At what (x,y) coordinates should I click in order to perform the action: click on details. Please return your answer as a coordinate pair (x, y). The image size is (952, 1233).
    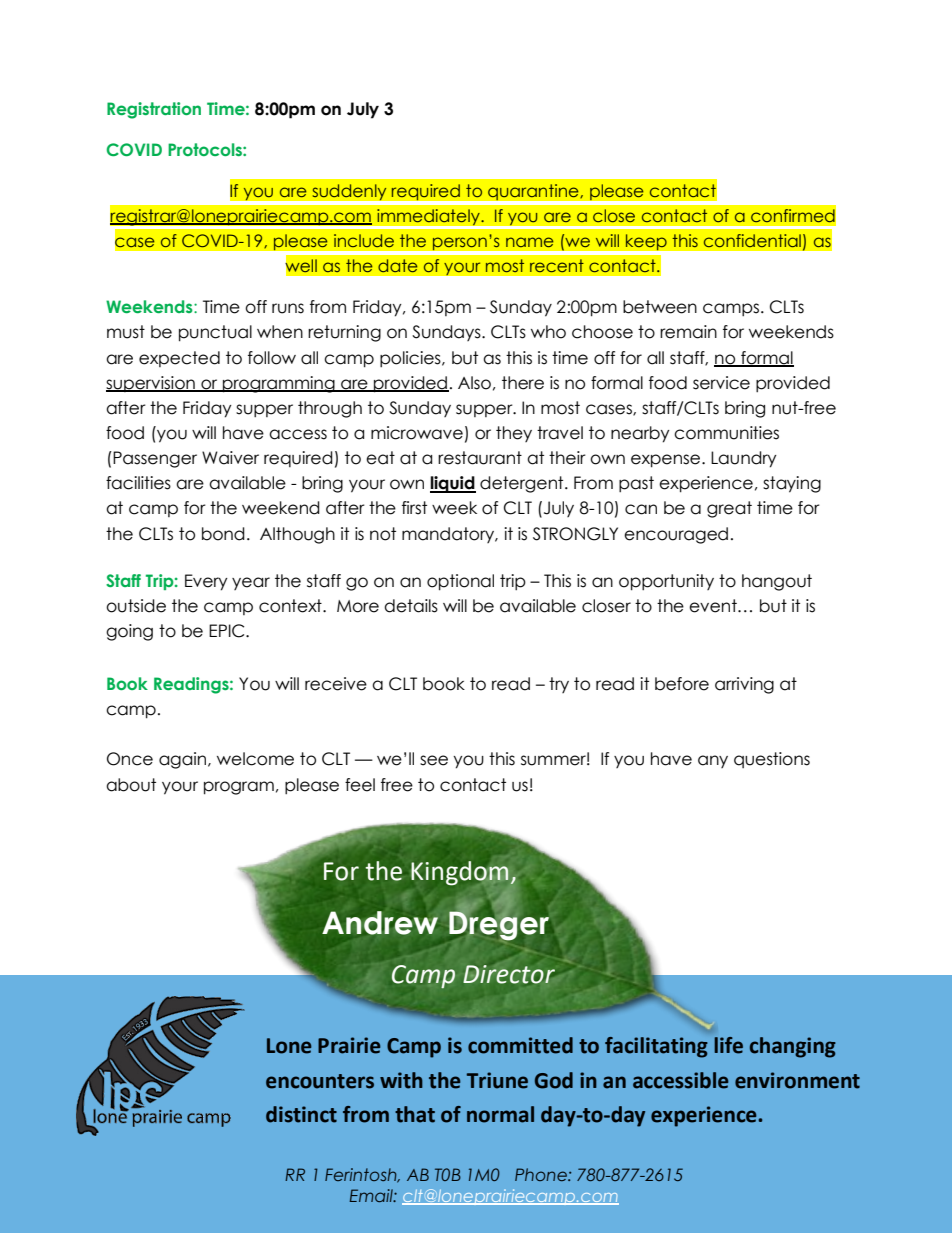
    Looking at the image, I should click on (411, 606).
